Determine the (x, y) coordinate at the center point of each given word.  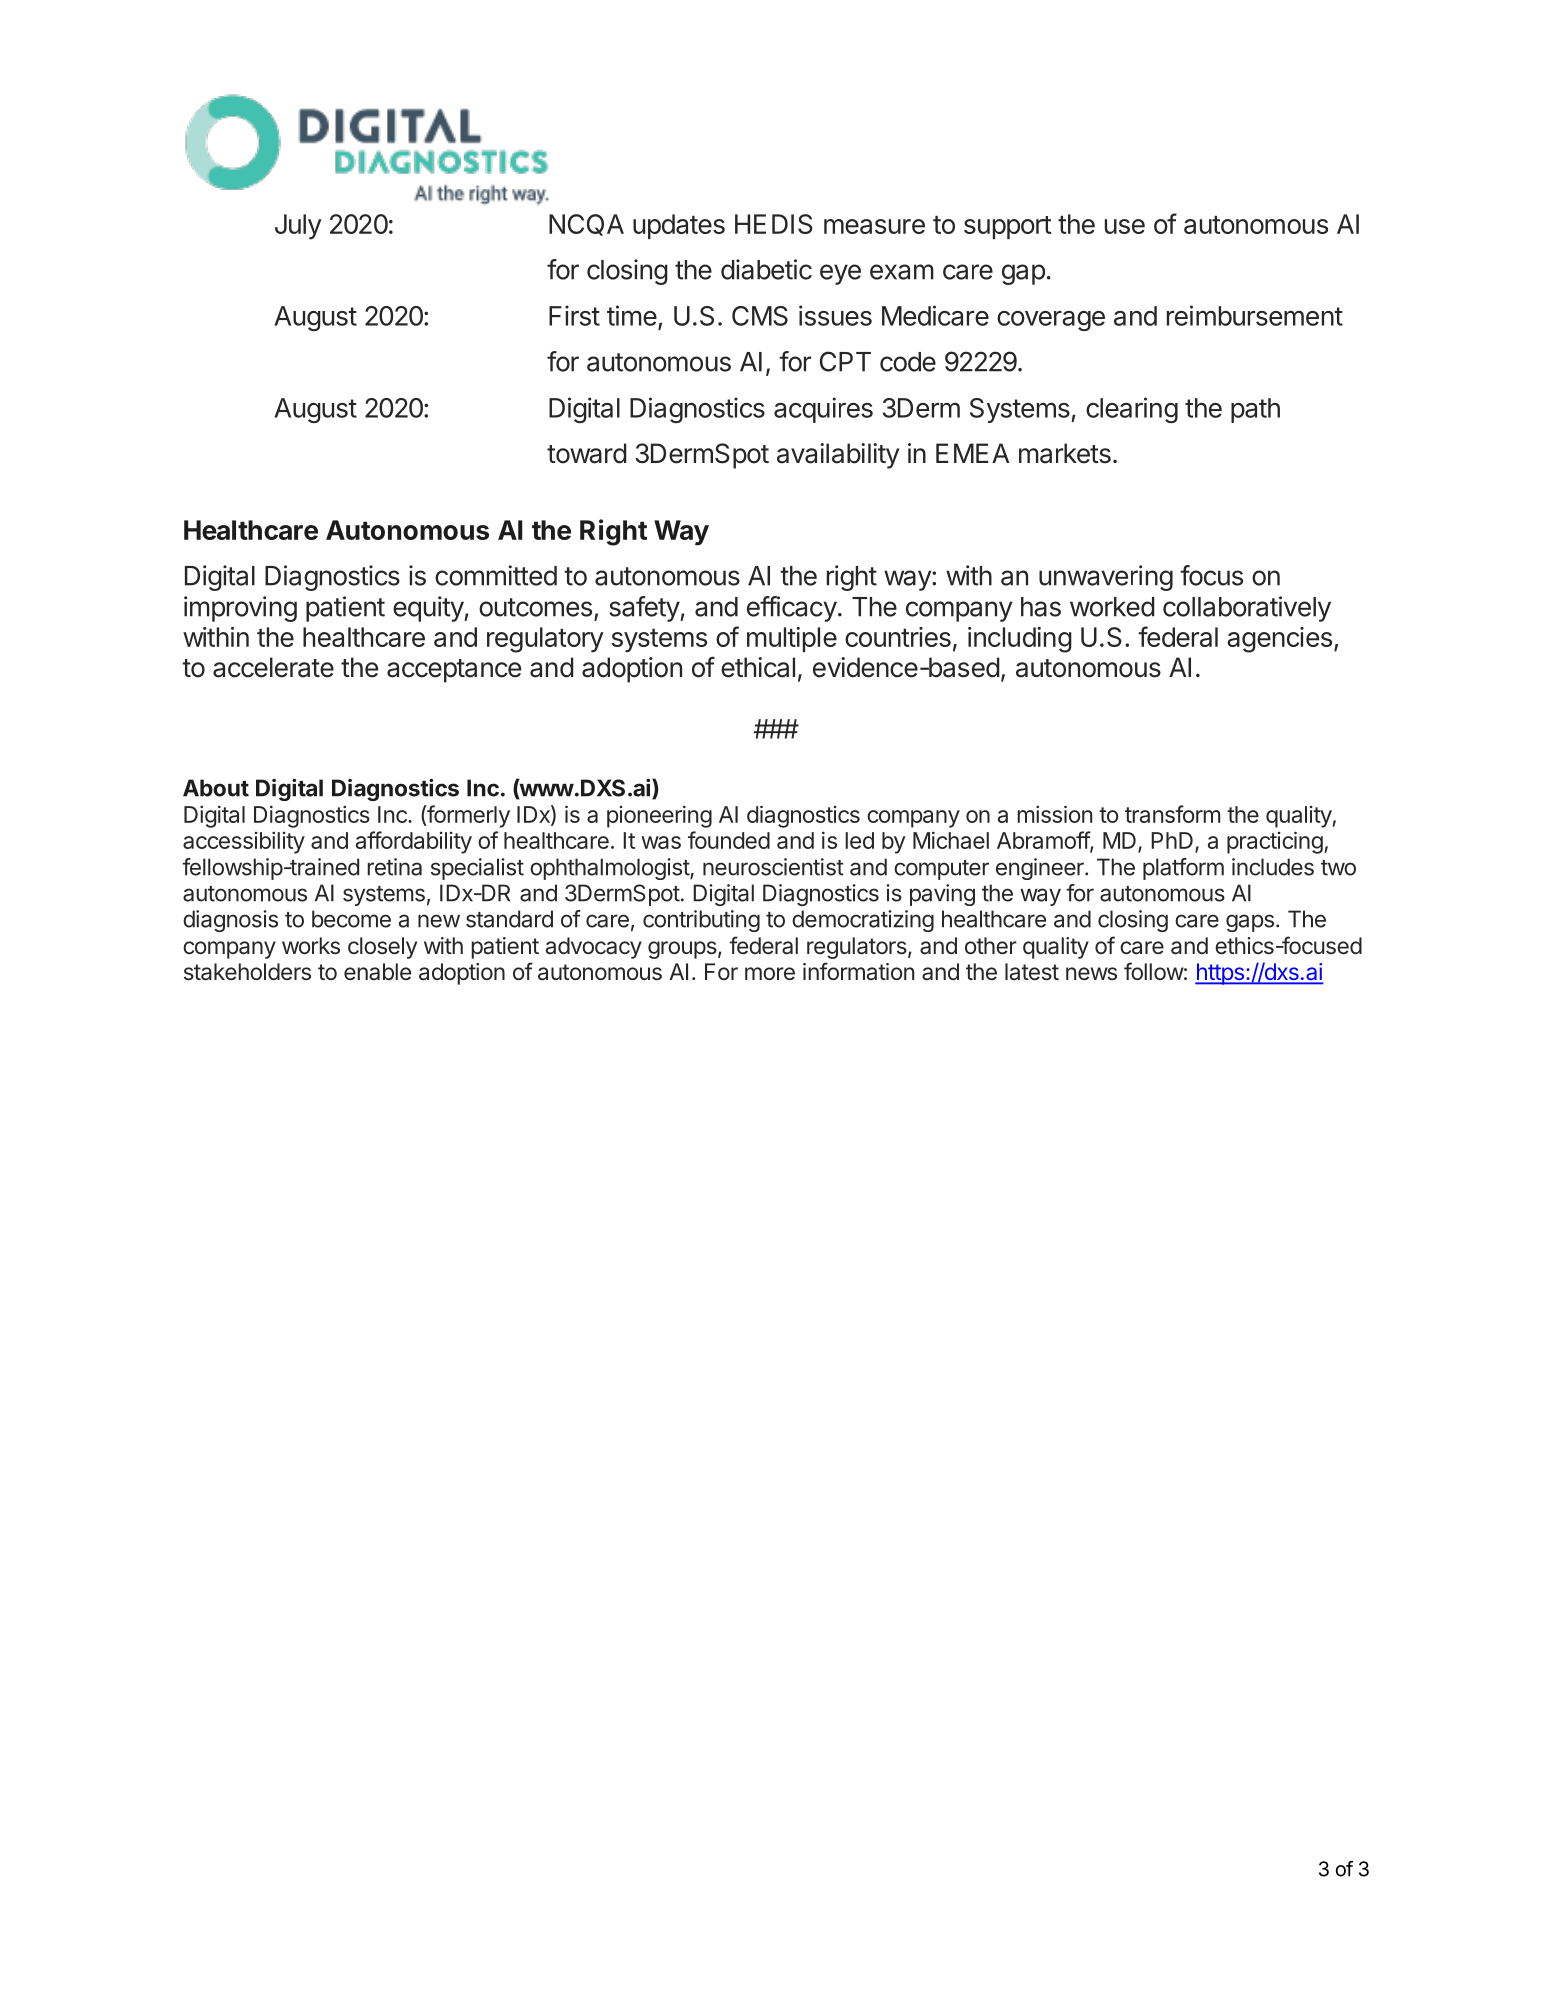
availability (838, 456)
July (298, 227)
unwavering (1106, 578)
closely (382, 948)
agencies (1279, 640)
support (1008, 227)
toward (587, 453)
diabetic (766, 269)
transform (1172, 814)
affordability (414, 842)
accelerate (273, 667)
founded (729, 840)
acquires (823, 410)
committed (496, 575)
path (1255, 410)
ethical (758, 667)
